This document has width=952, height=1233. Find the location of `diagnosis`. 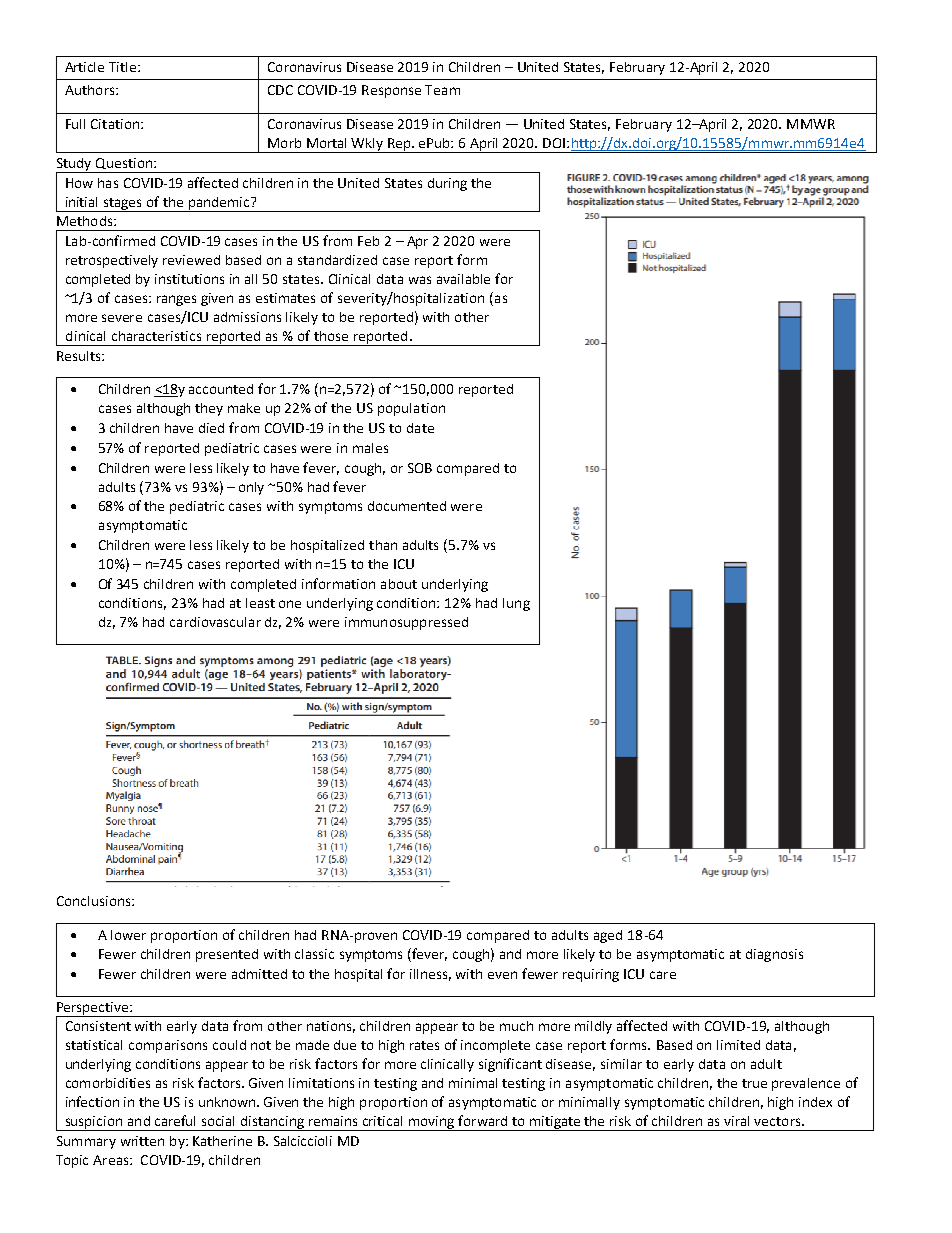

diagnosis is located at coordinates (774, 955).
